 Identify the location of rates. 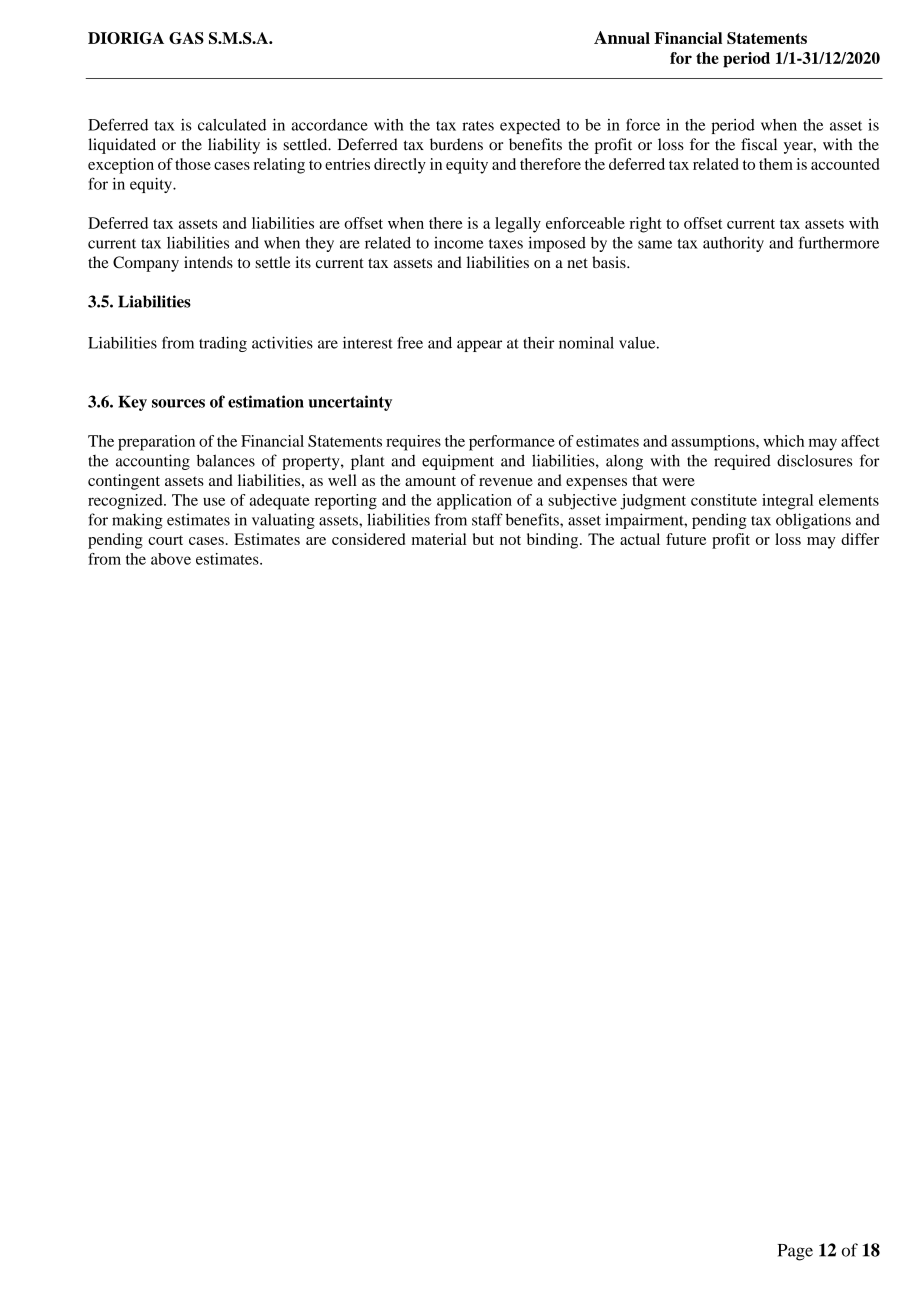
(478, 126).
